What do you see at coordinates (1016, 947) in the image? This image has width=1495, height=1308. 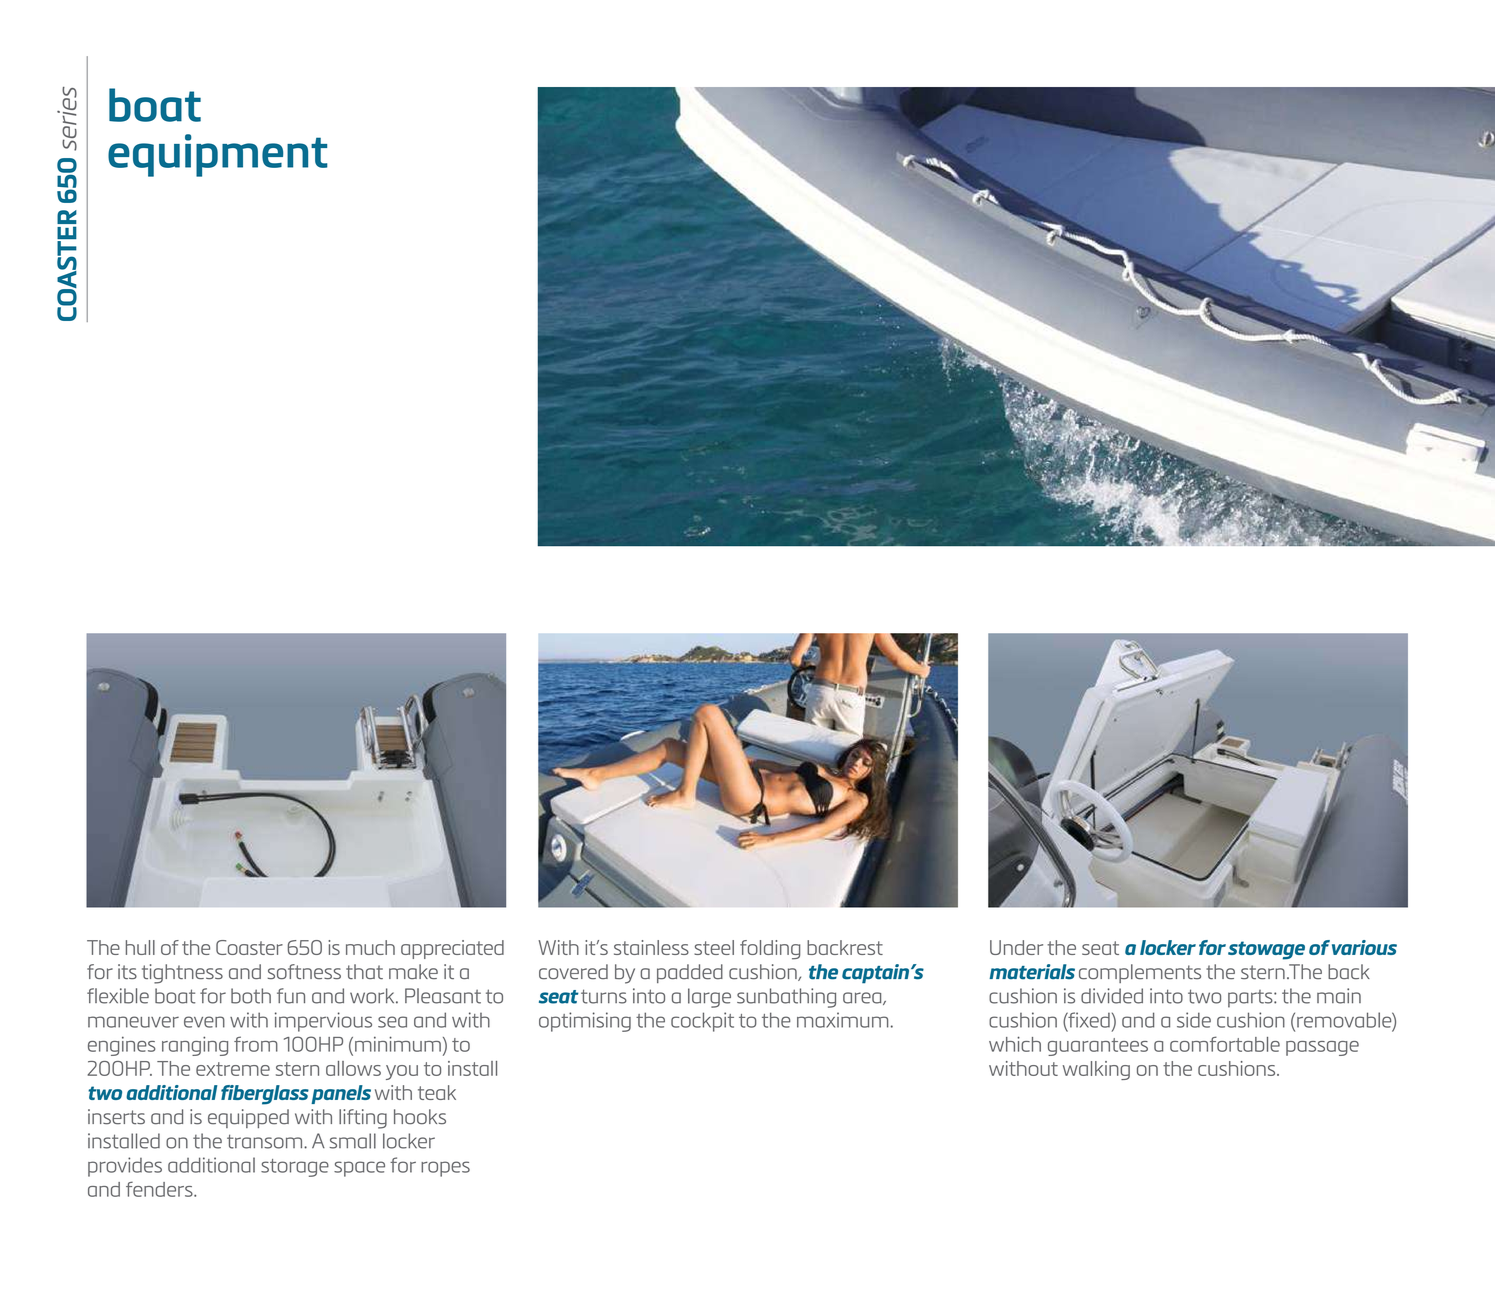 I see `Under` at bounding box center [1016, 947].
